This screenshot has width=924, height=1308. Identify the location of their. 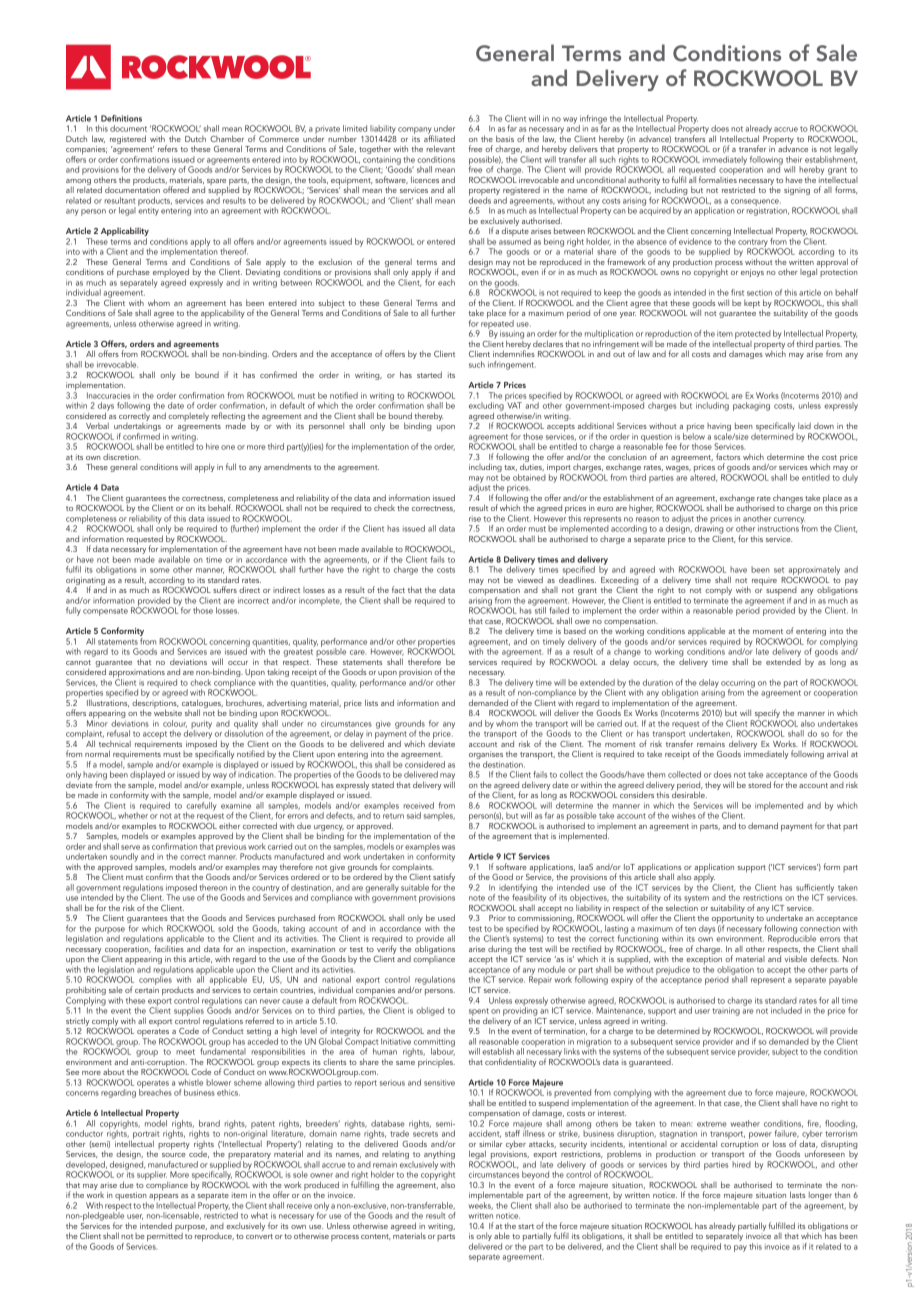
(794, 159).
